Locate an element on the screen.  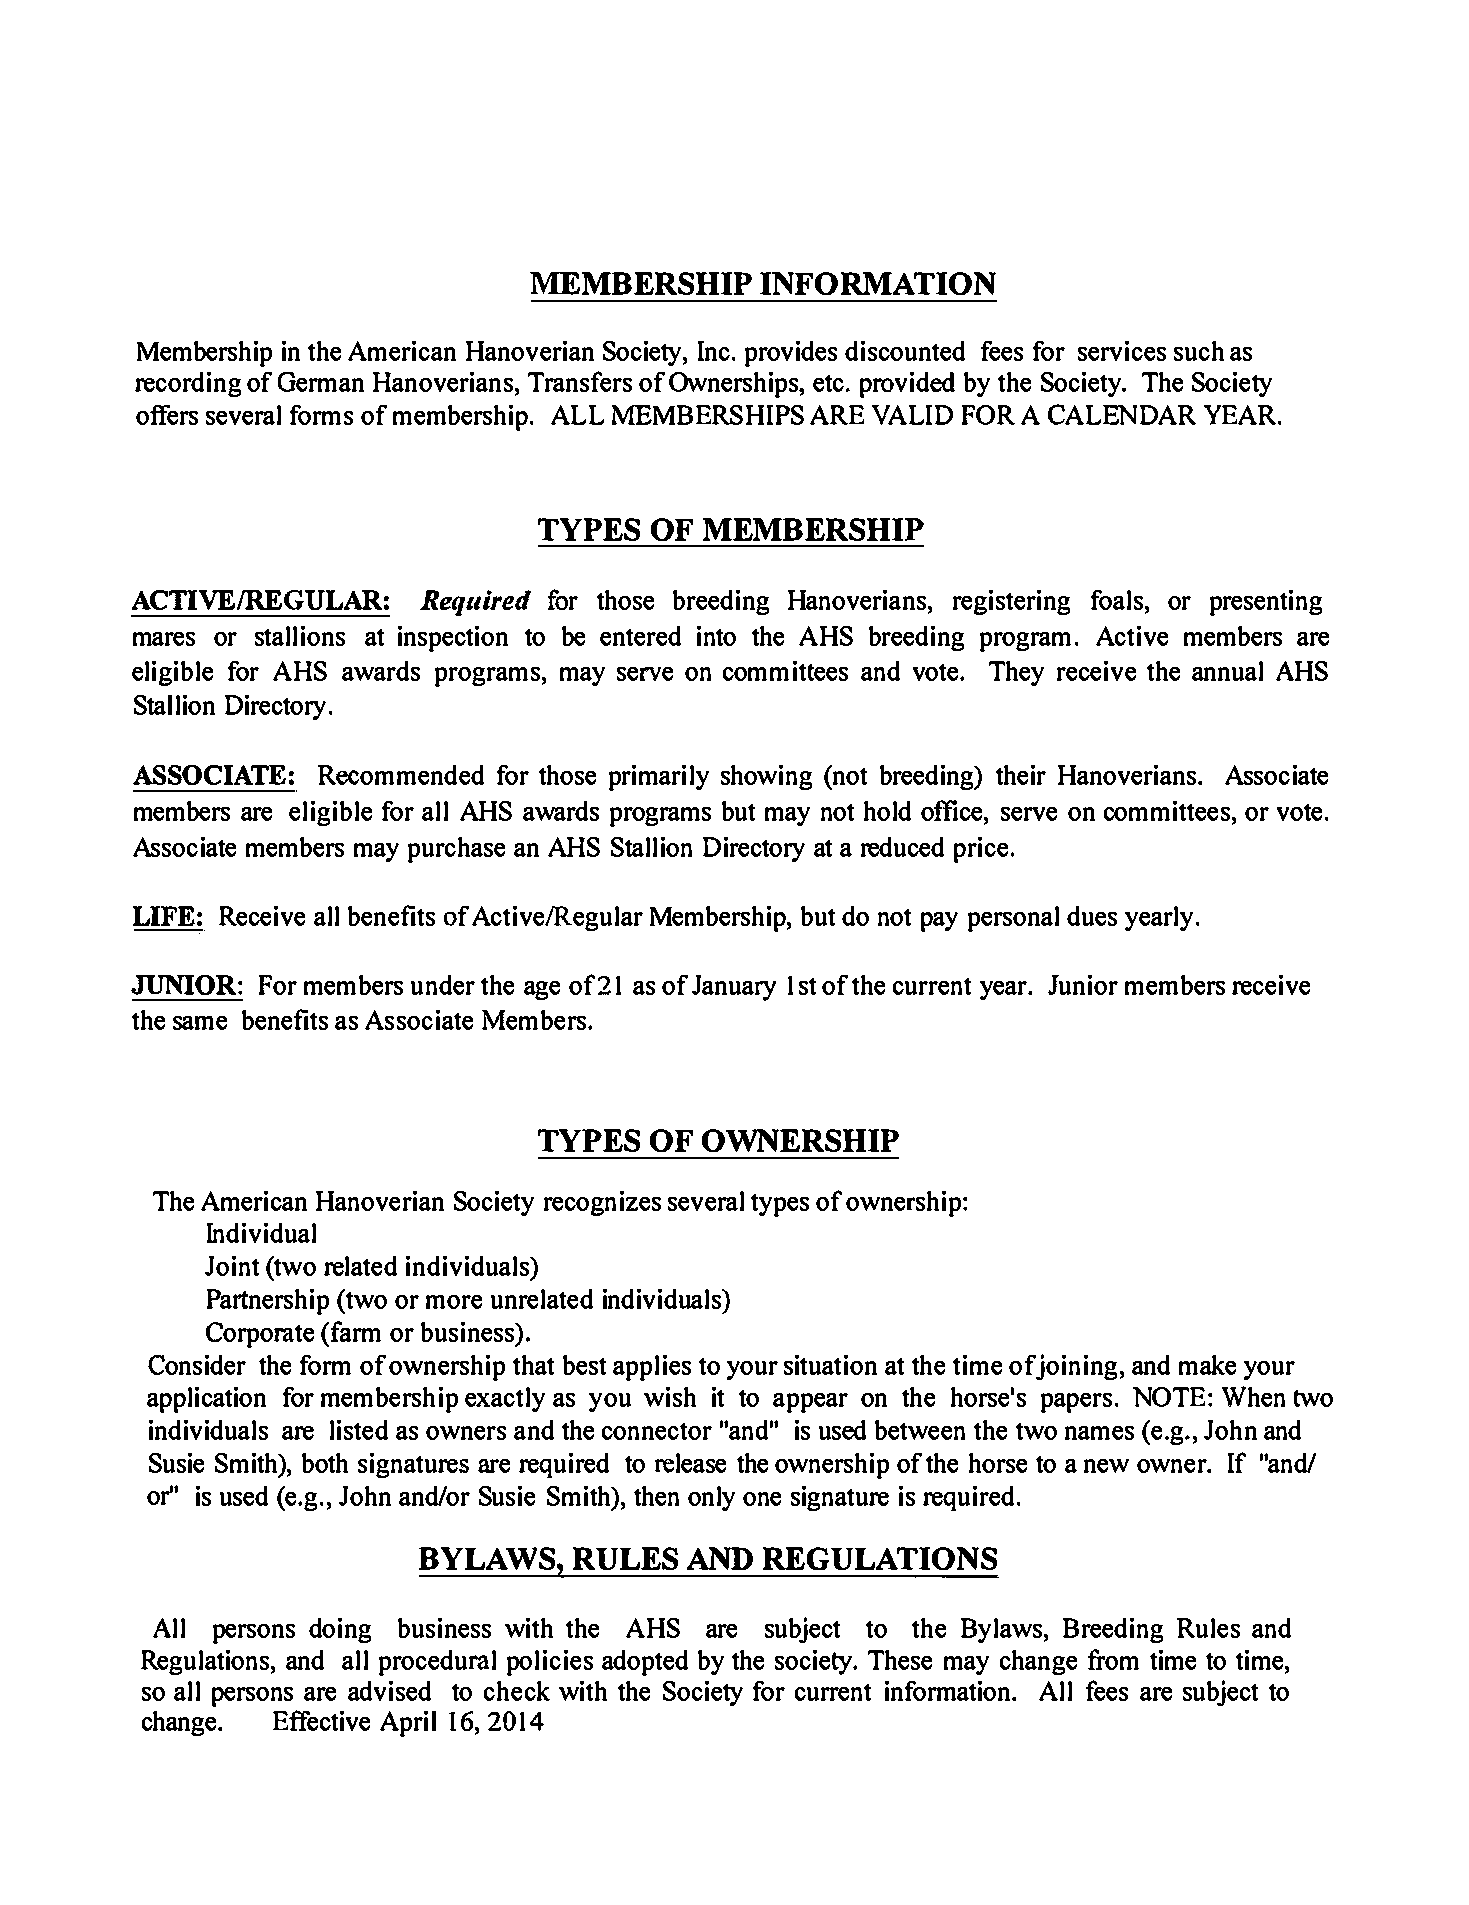
their is located at coordinates (1021, 775).
